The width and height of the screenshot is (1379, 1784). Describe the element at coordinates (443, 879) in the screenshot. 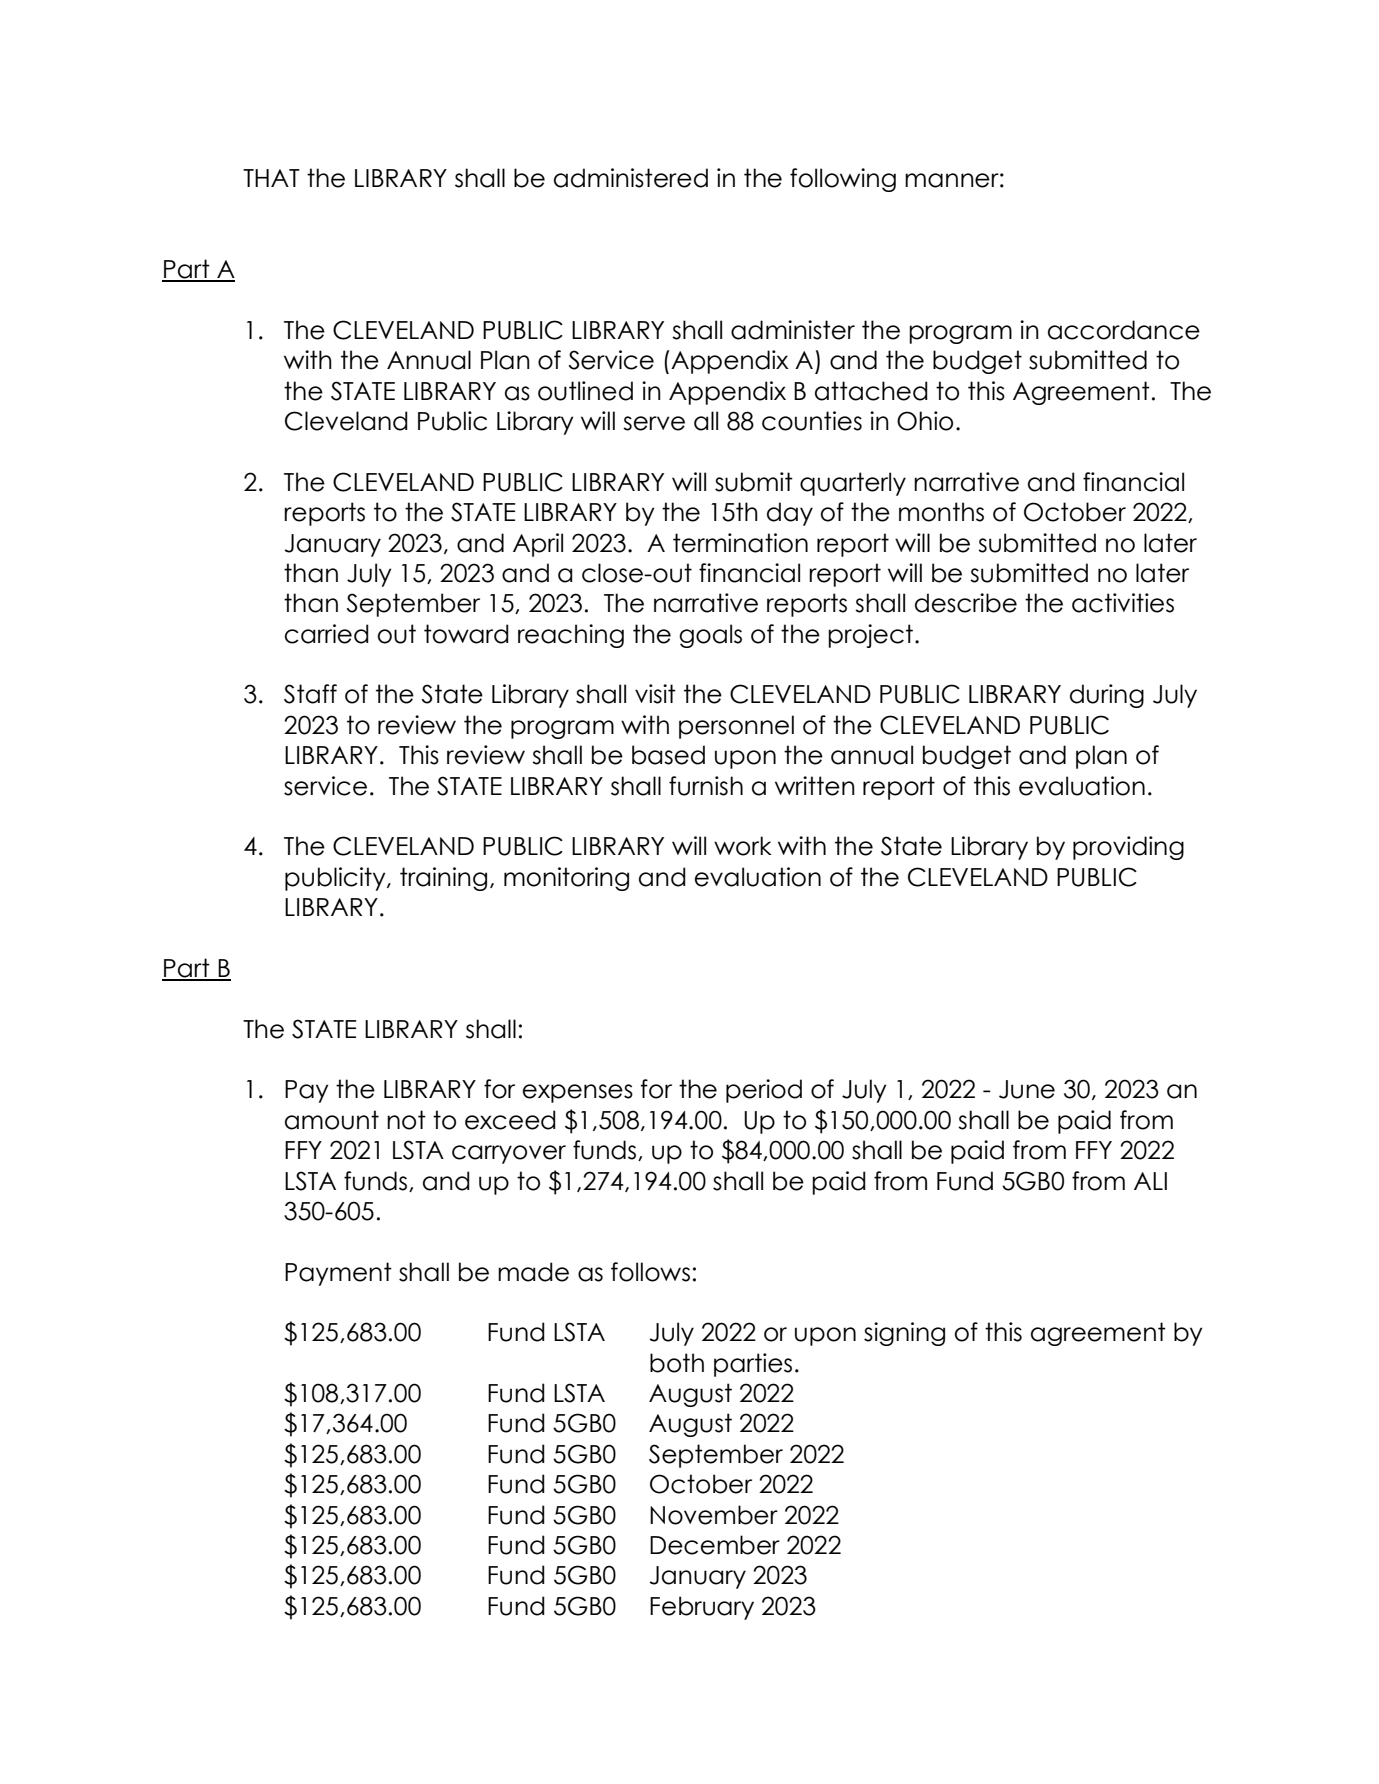

I see `training` at that location.
